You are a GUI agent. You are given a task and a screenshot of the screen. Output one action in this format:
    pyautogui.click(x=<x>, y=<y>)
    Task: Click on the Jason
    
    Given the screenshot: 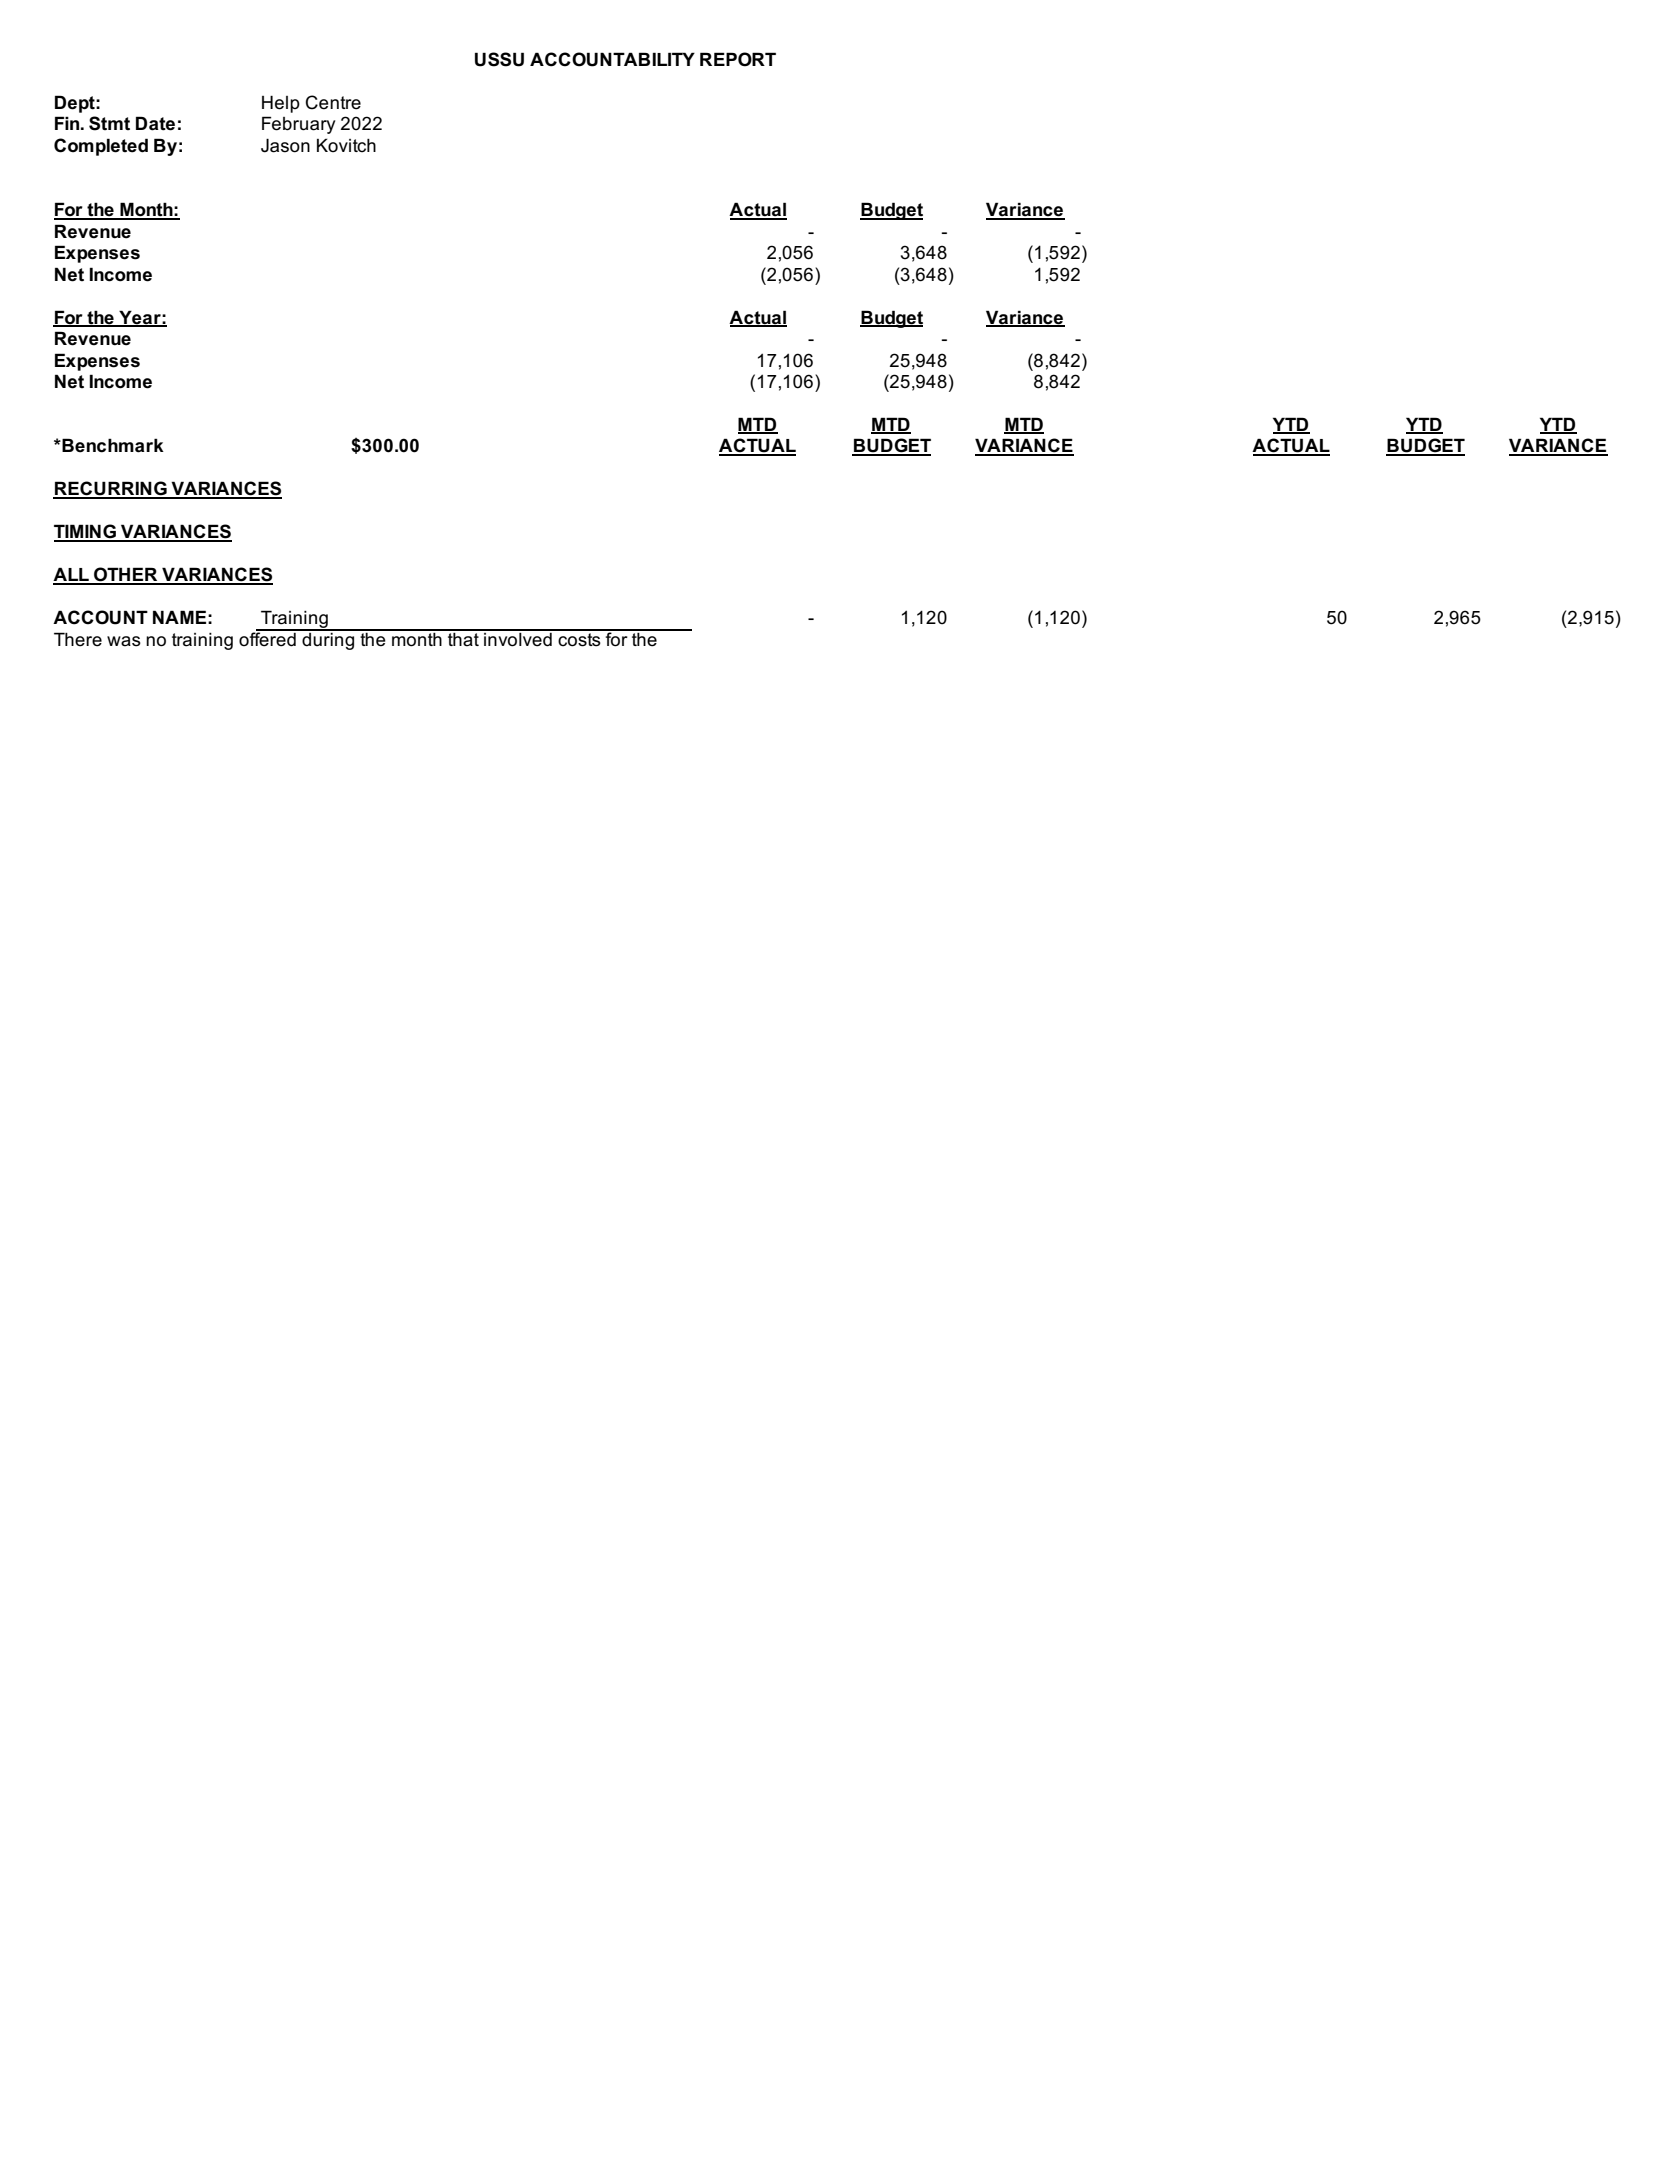 What is the action you would take?
    pyautogui.click(x=285, y=145)
